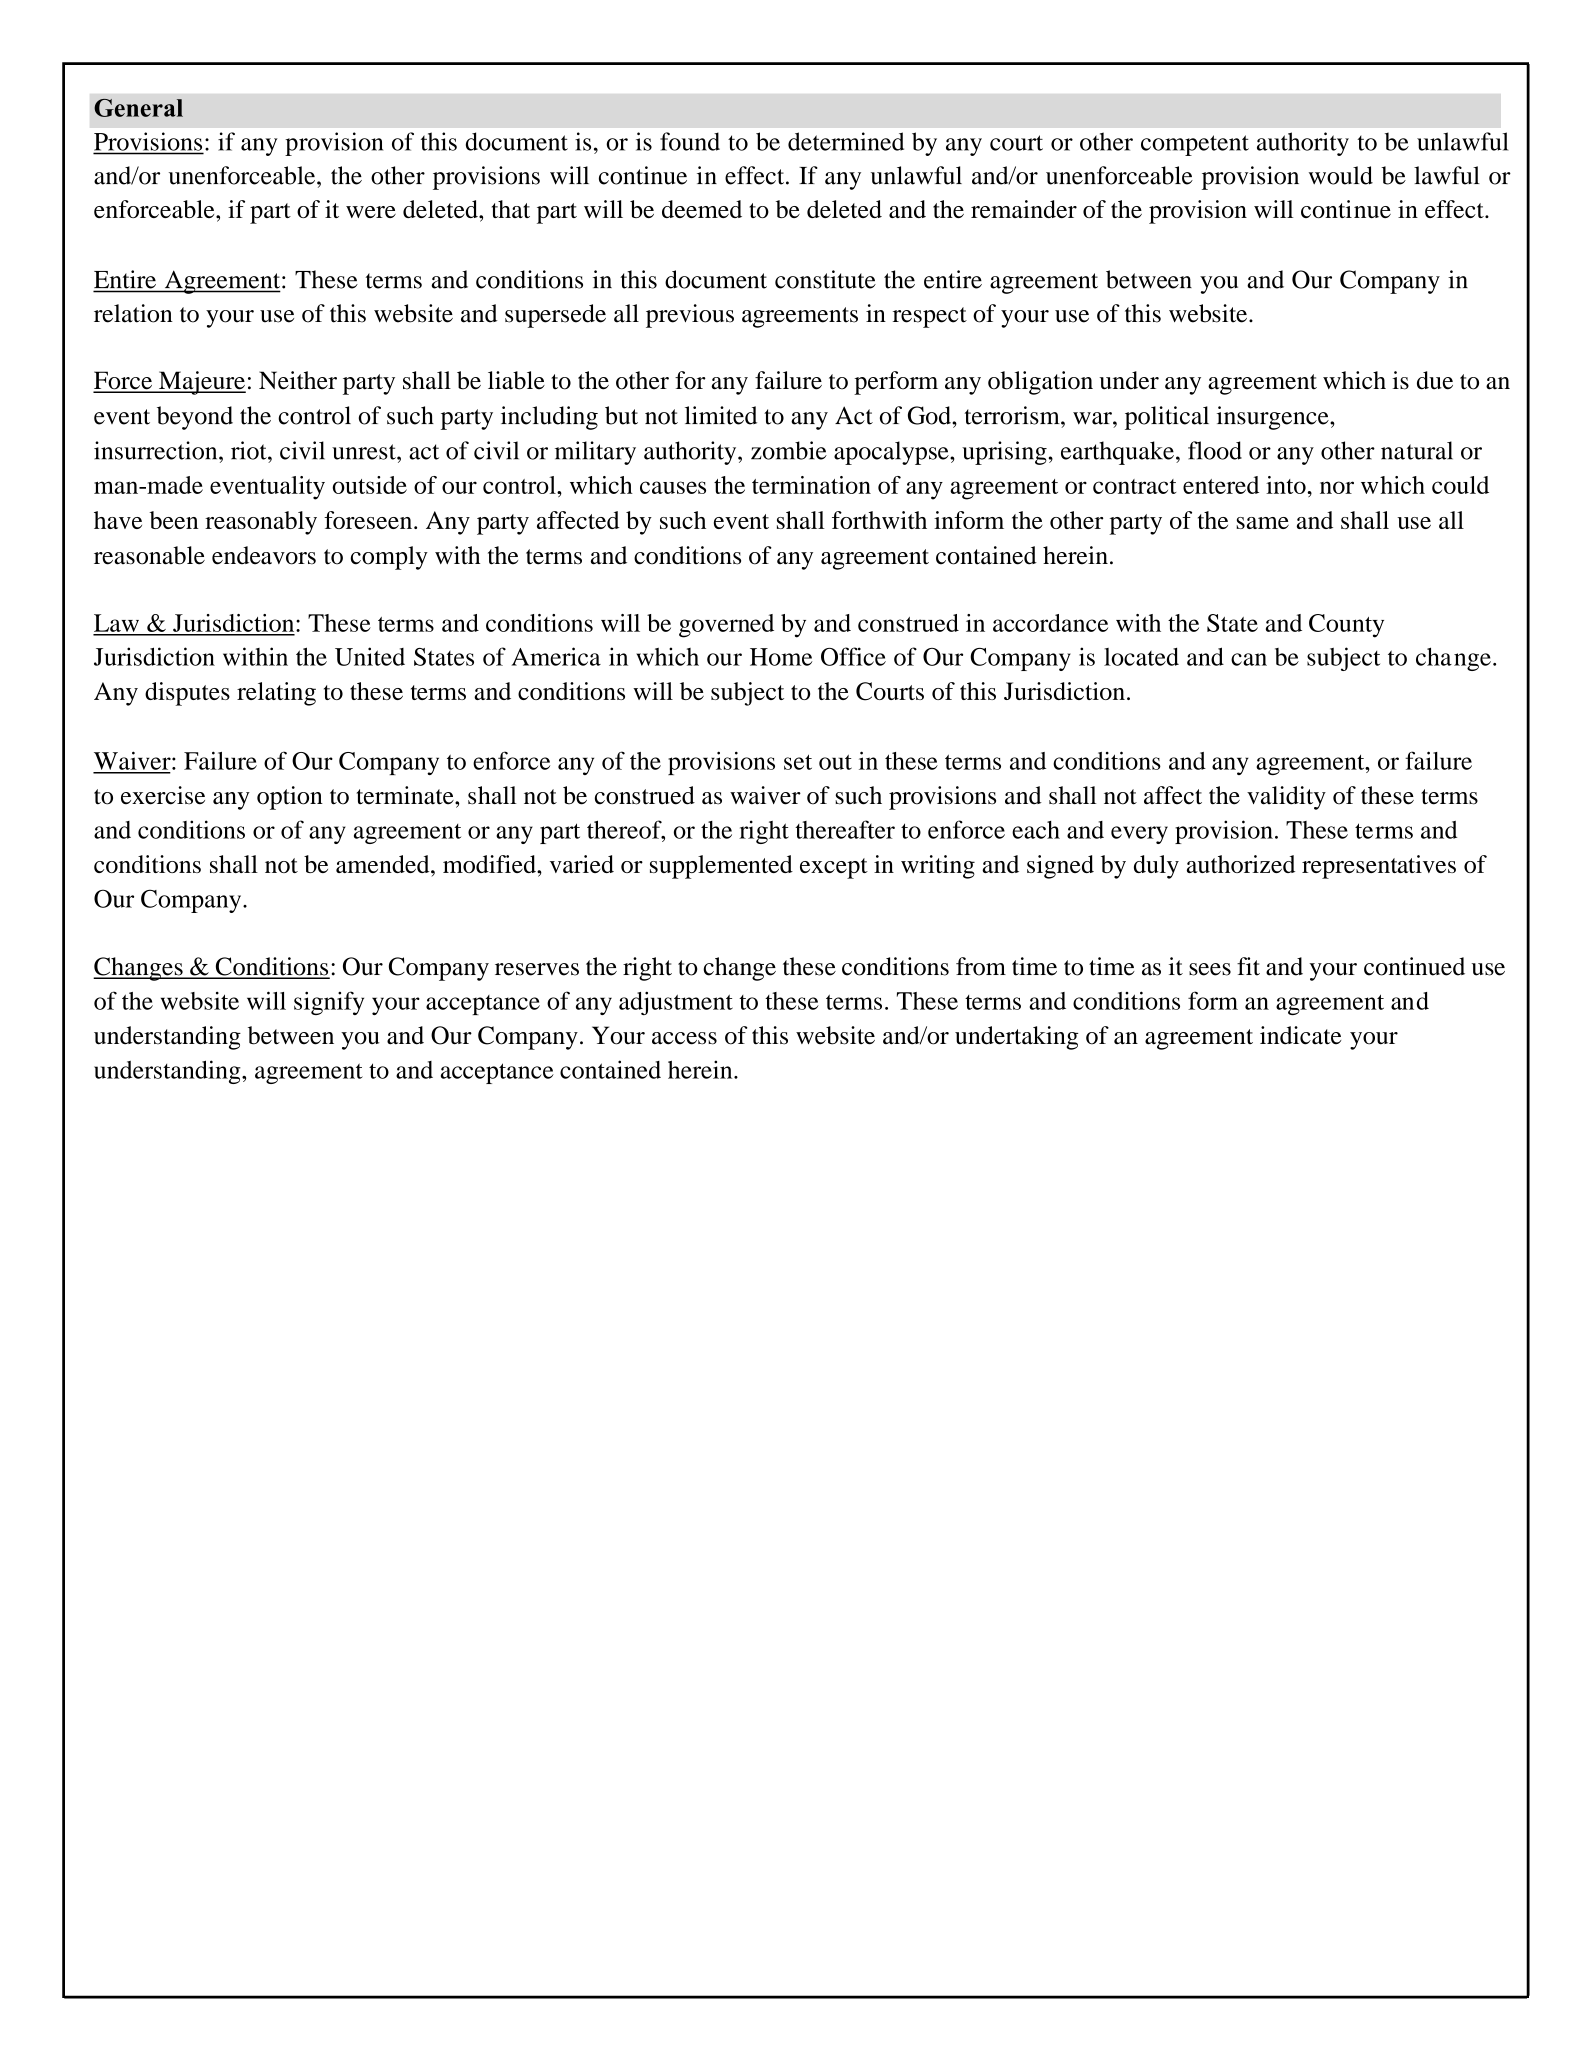 This screenshot has width=1591, height=2060. I want to click on determined, so click(846, 141).
